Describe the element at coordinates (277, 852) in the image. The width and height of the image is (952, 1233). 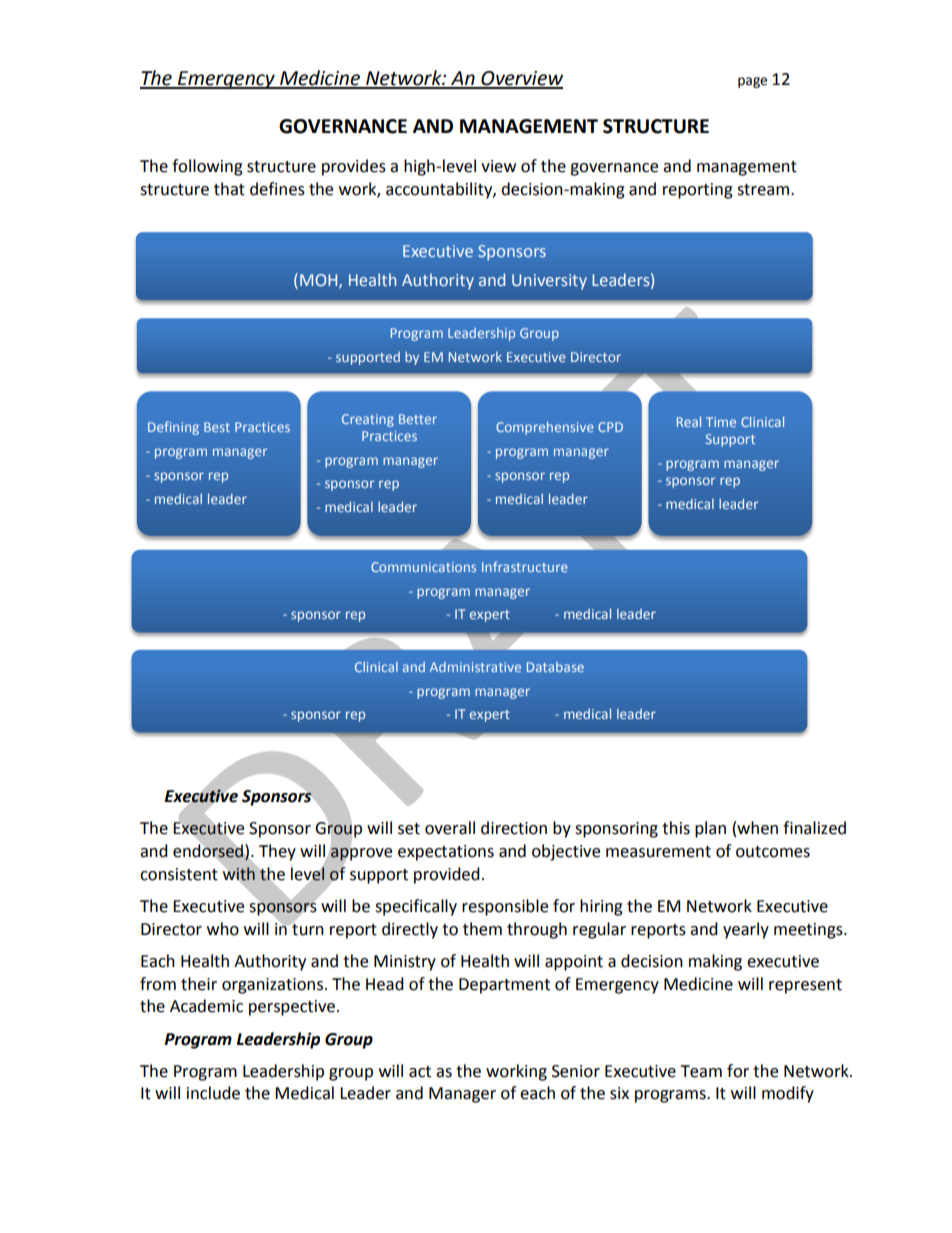
I see `They` at that location.
